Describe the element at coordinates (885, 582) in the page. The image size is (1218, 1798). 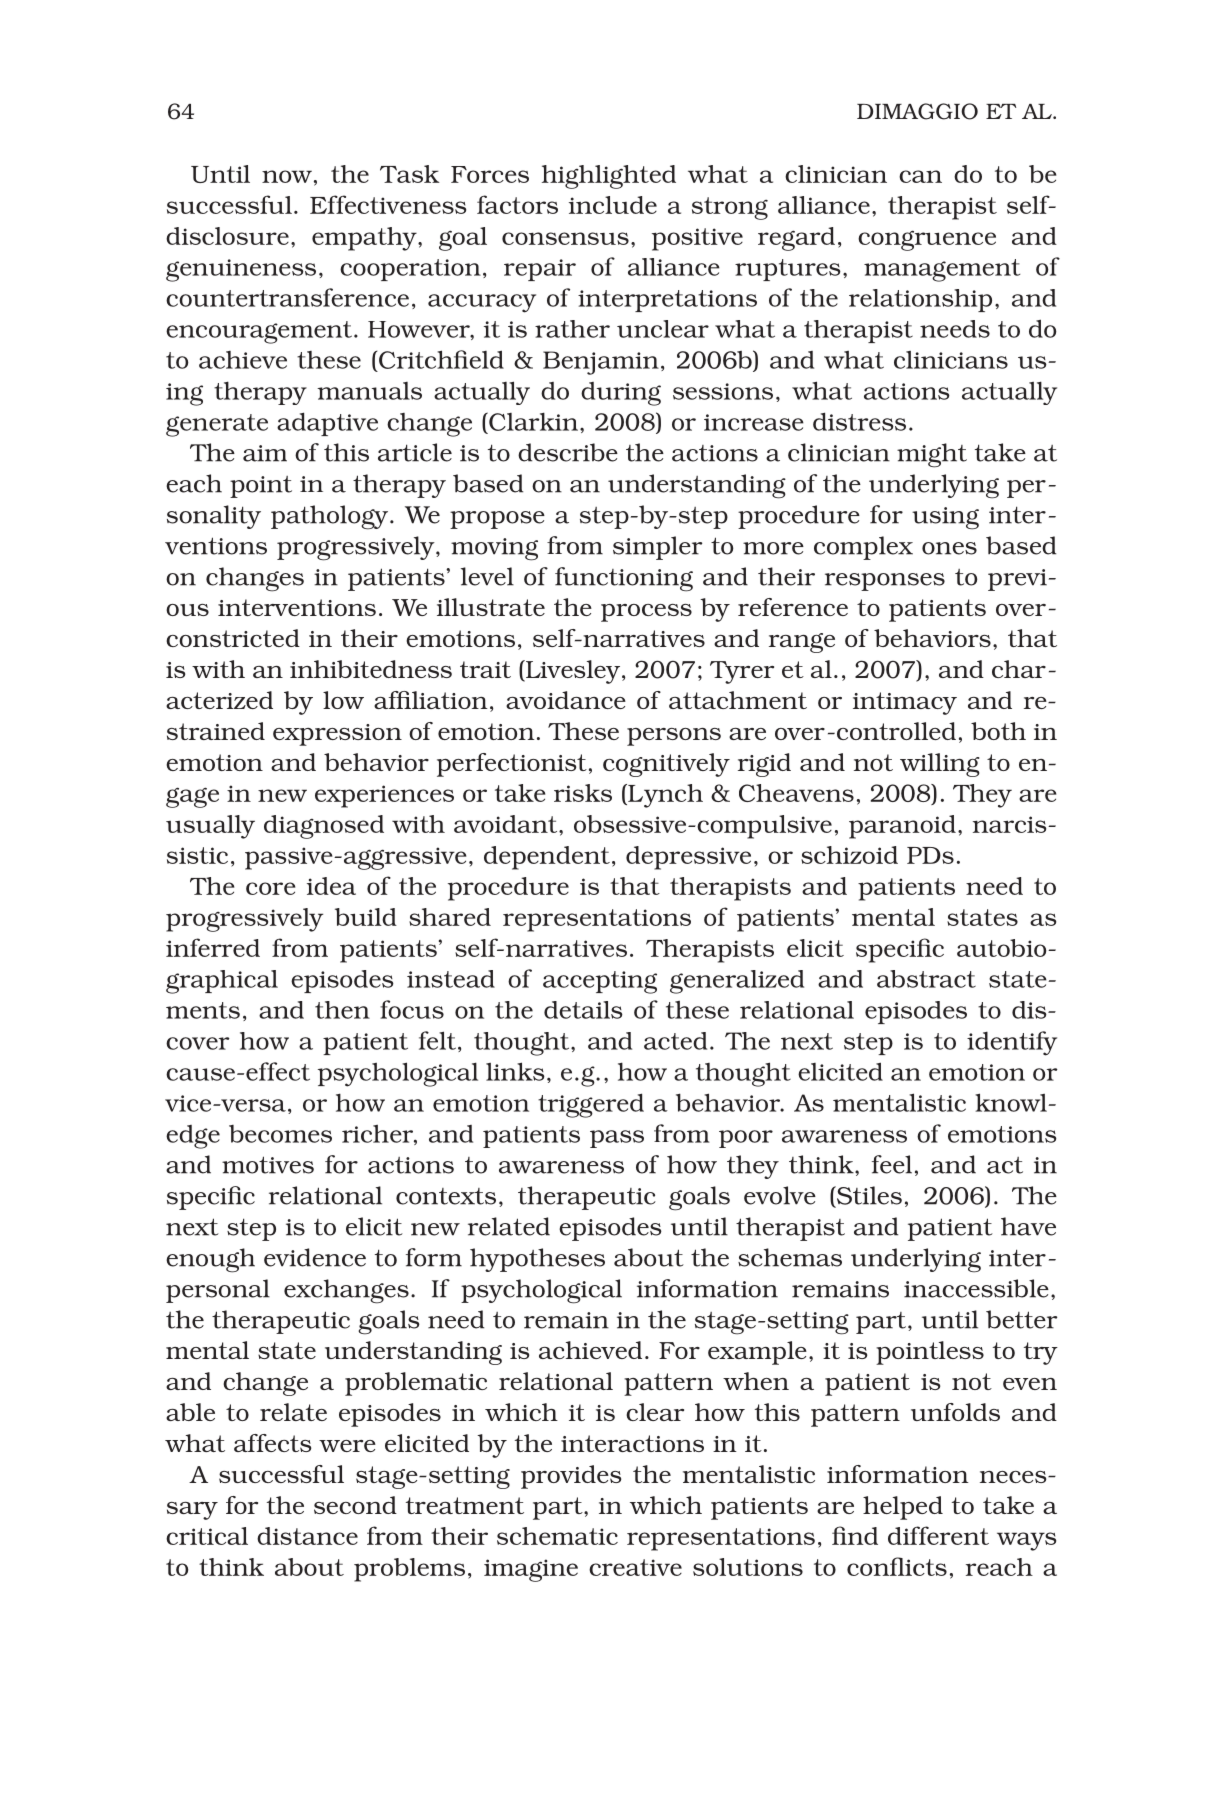
I see `responses` at that location.
